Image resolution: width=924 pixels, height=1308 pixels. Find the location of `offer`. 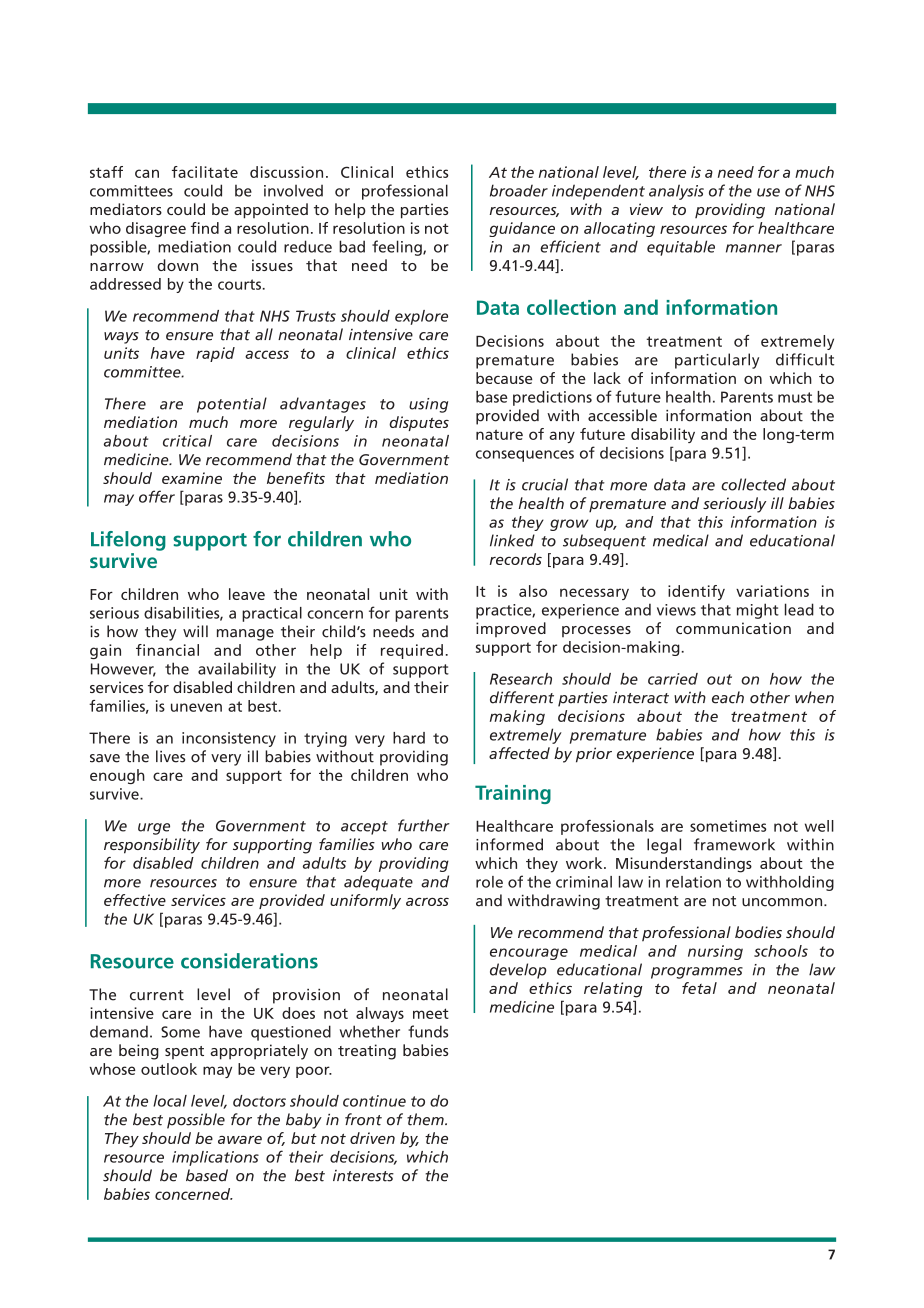

offer is located at coordinates (157, 496).
